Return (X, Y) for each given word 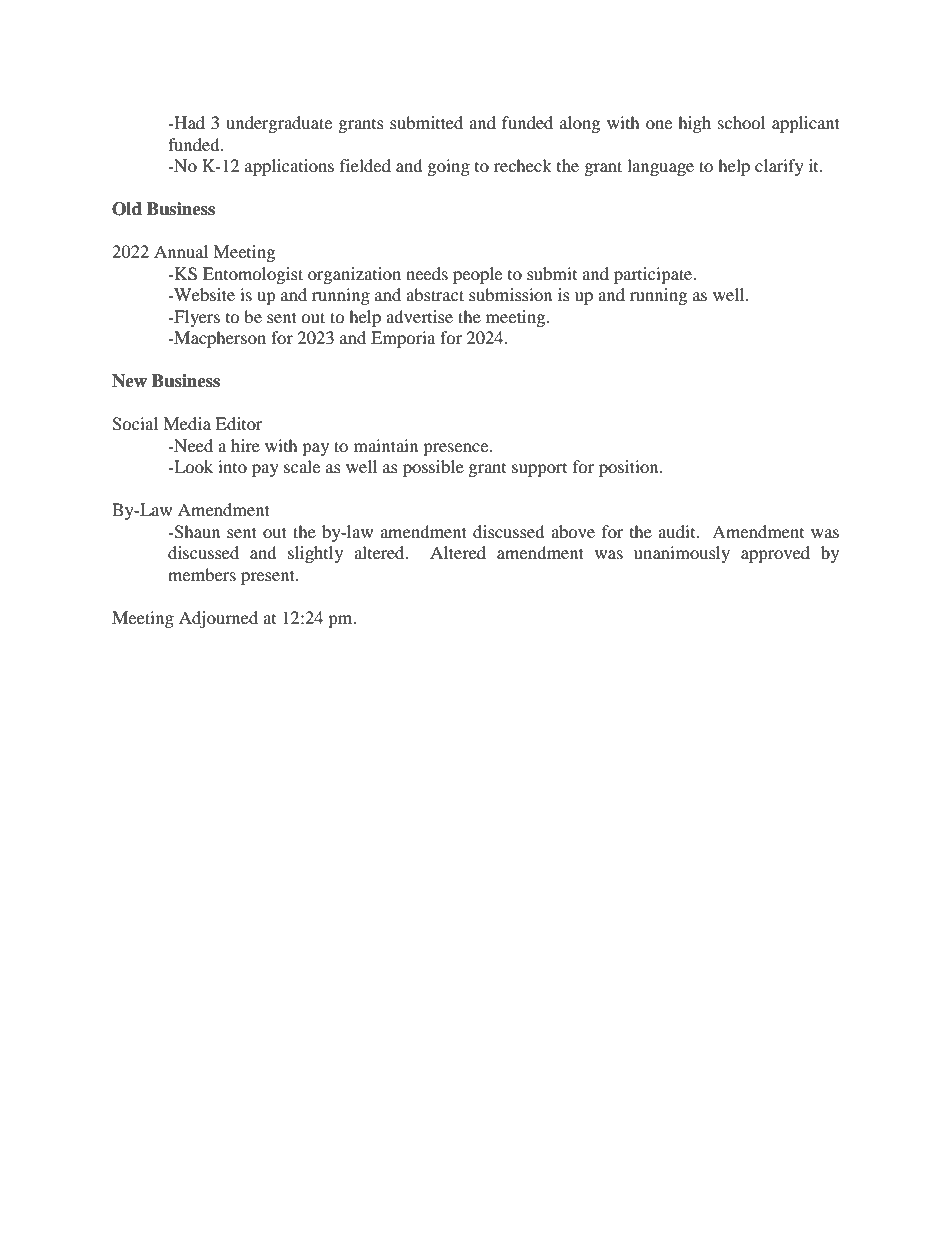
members (202, 574)
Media (187, 423)
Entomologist (253, 275)
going (449, 167)
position (630, 468)
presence (457, 449)
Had (188, 122)
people (477, 275)
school (741, 122)
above (573, 531)
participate (654, 275)
